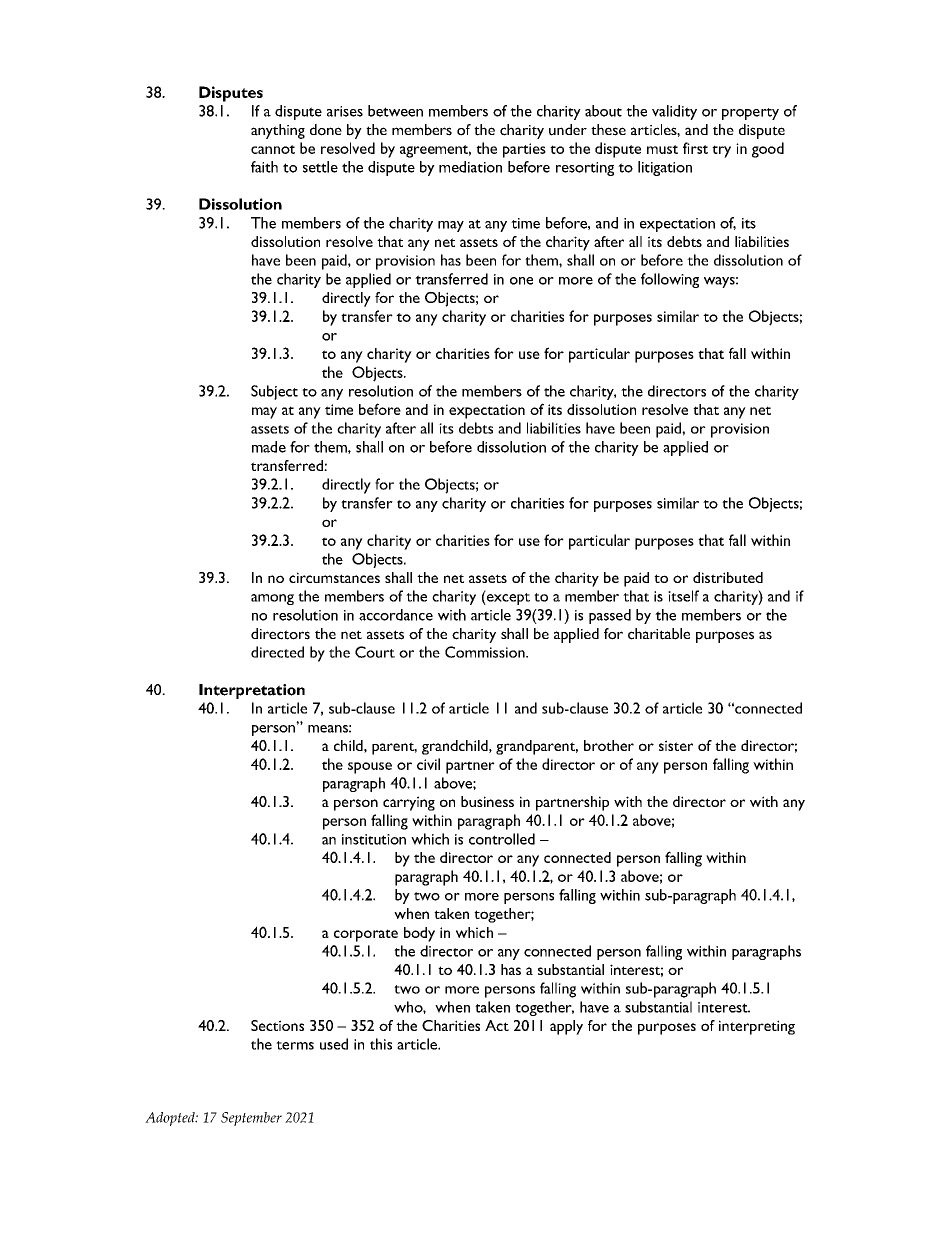 The width and height of the image is (952, 1233). I want to click on following, so click(670, 280).
